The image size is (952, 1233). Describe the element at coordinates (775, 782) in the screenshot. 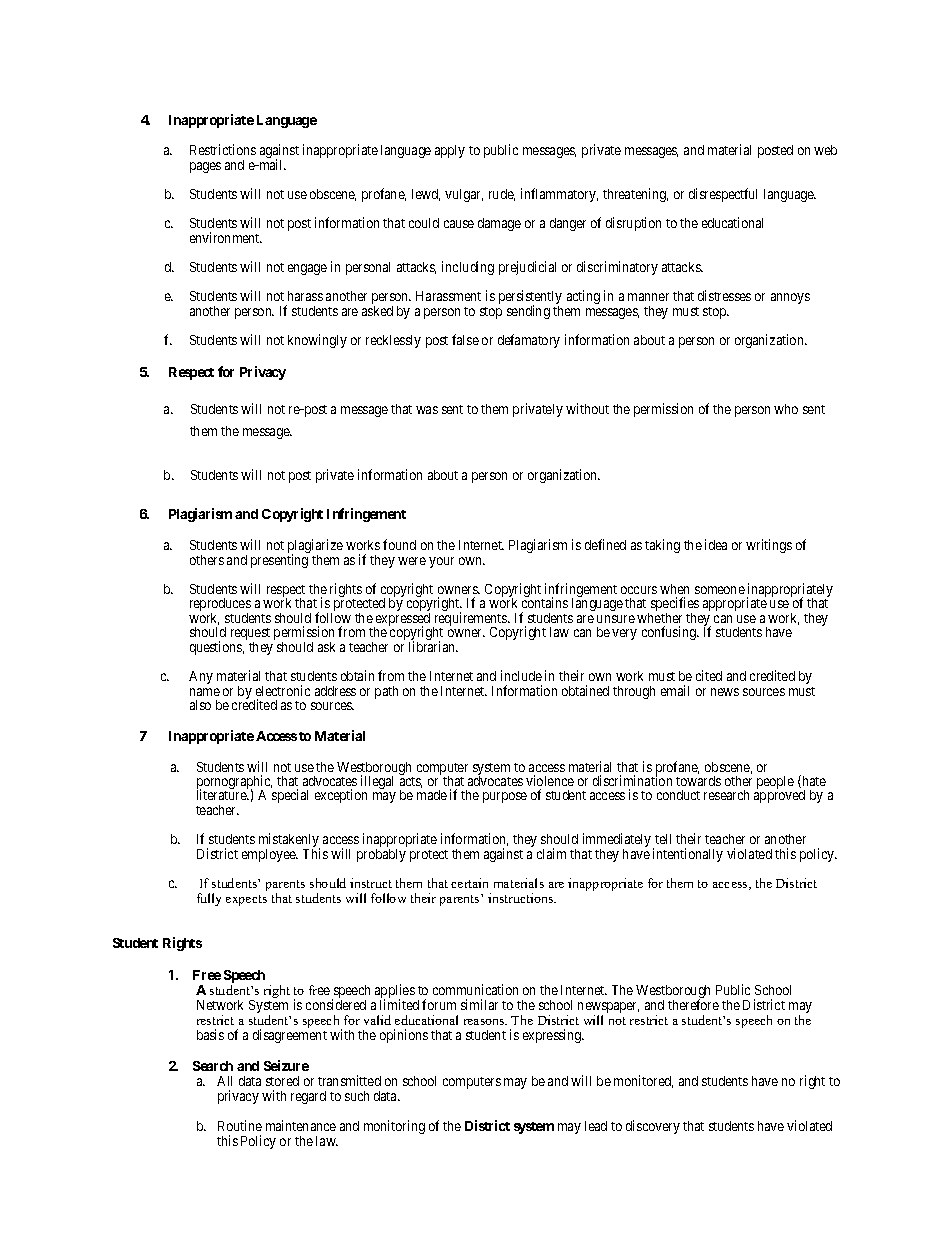

I see `people` at that location.
